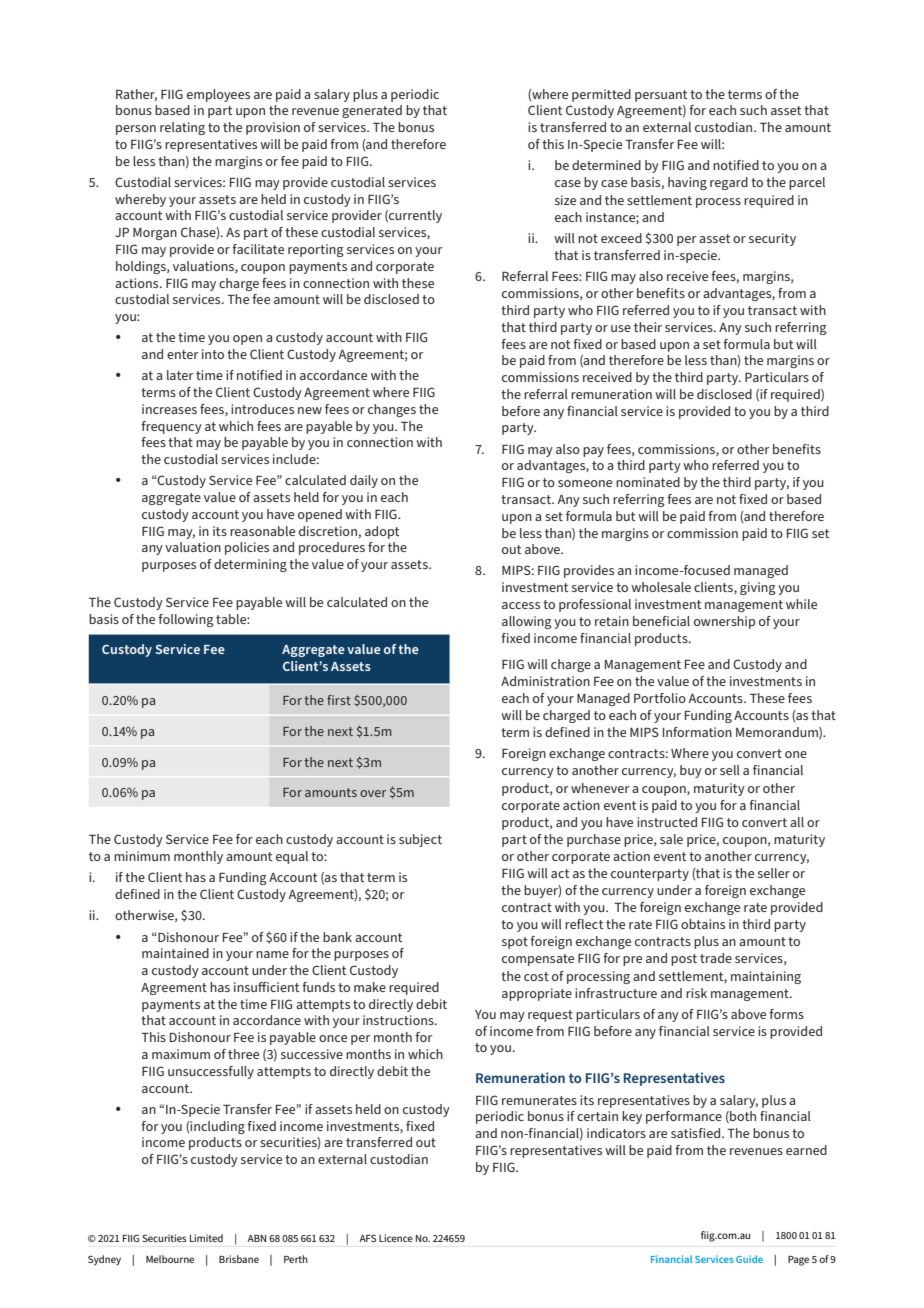  Describe the element at coordinates (169, 409) in the document. I see `increases` at that location.
